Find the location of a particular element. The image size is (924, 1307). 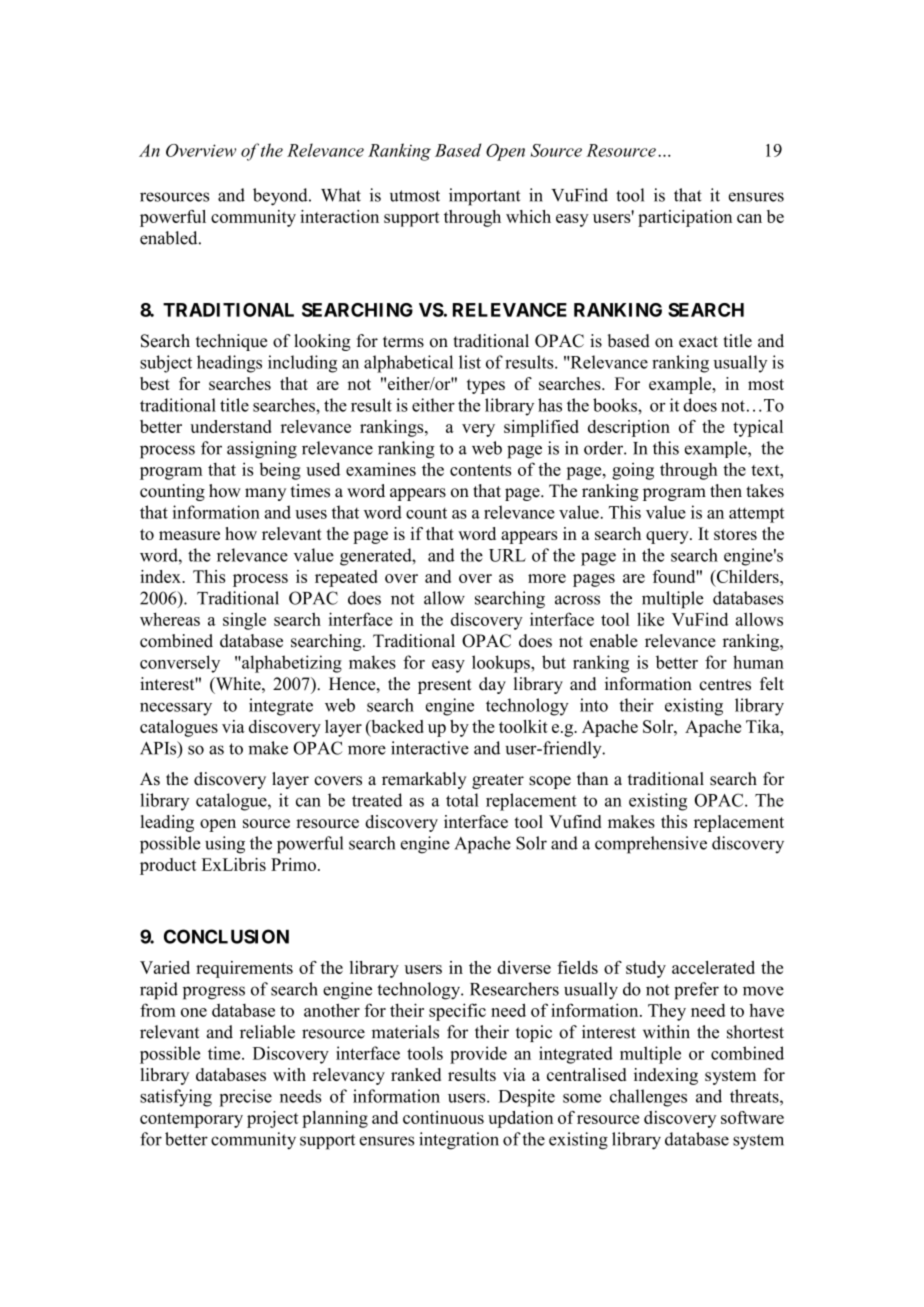

accelerated is located at coordinates (713, 967).
